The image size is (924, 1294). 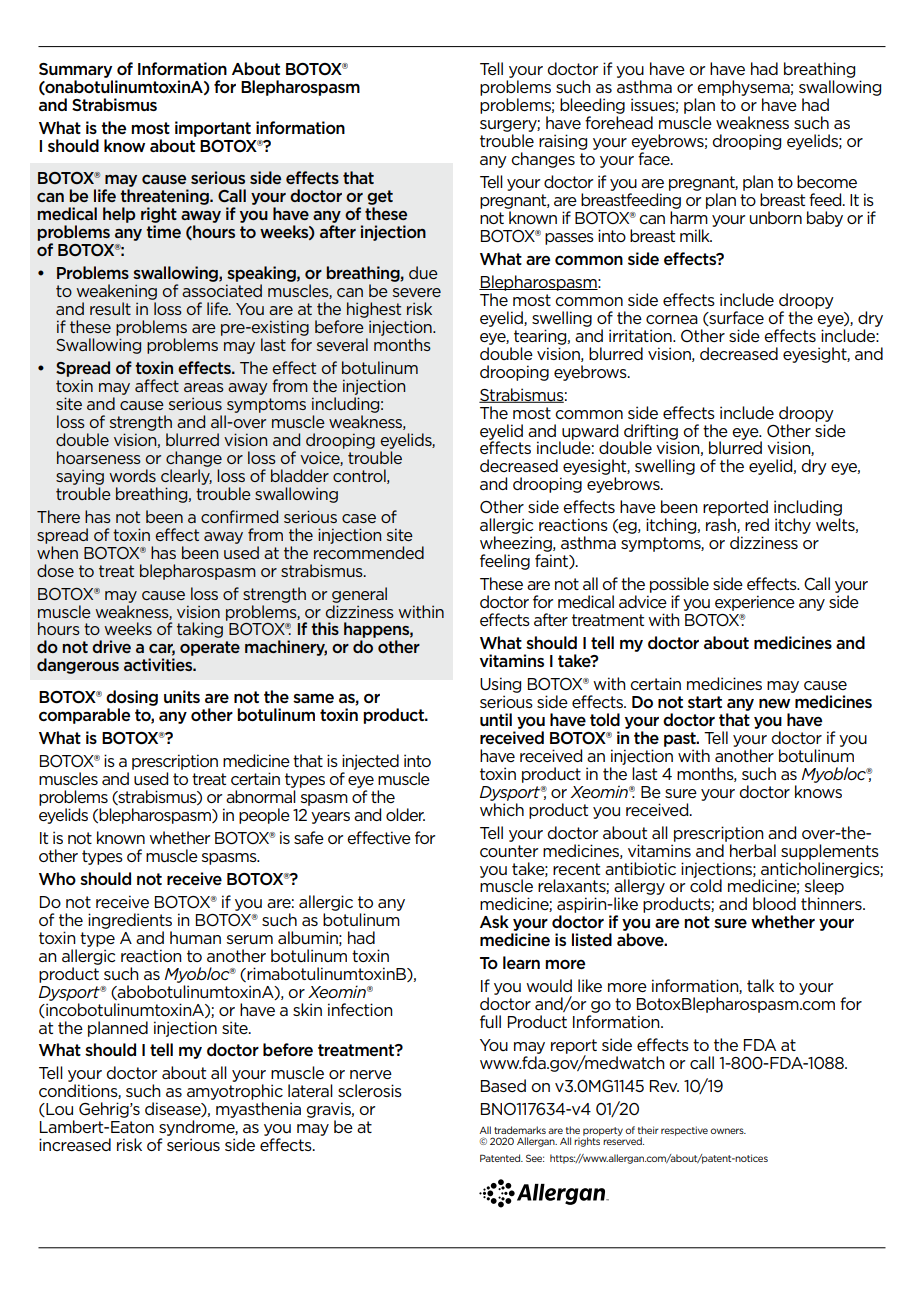 I want to click on important, so click(x=213, y=129).
